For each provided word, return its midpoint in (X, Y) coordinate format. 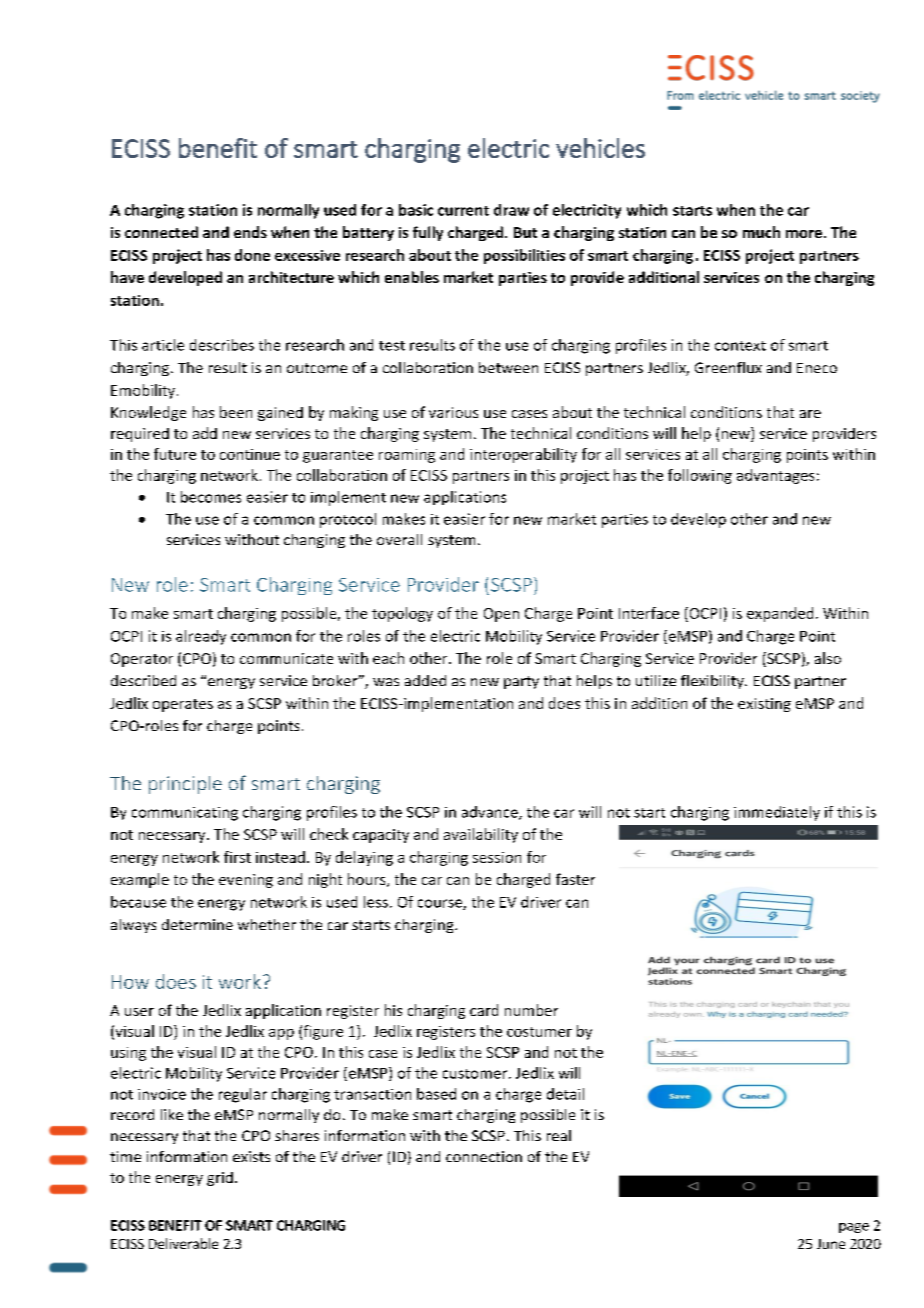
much (761, 232)
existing (764, 705)
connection (484, 1156)
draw (511, 210)
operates (183, 705)
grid (220, 1179)
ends (250, 232)
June (831, 1244)
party (521, 682)
